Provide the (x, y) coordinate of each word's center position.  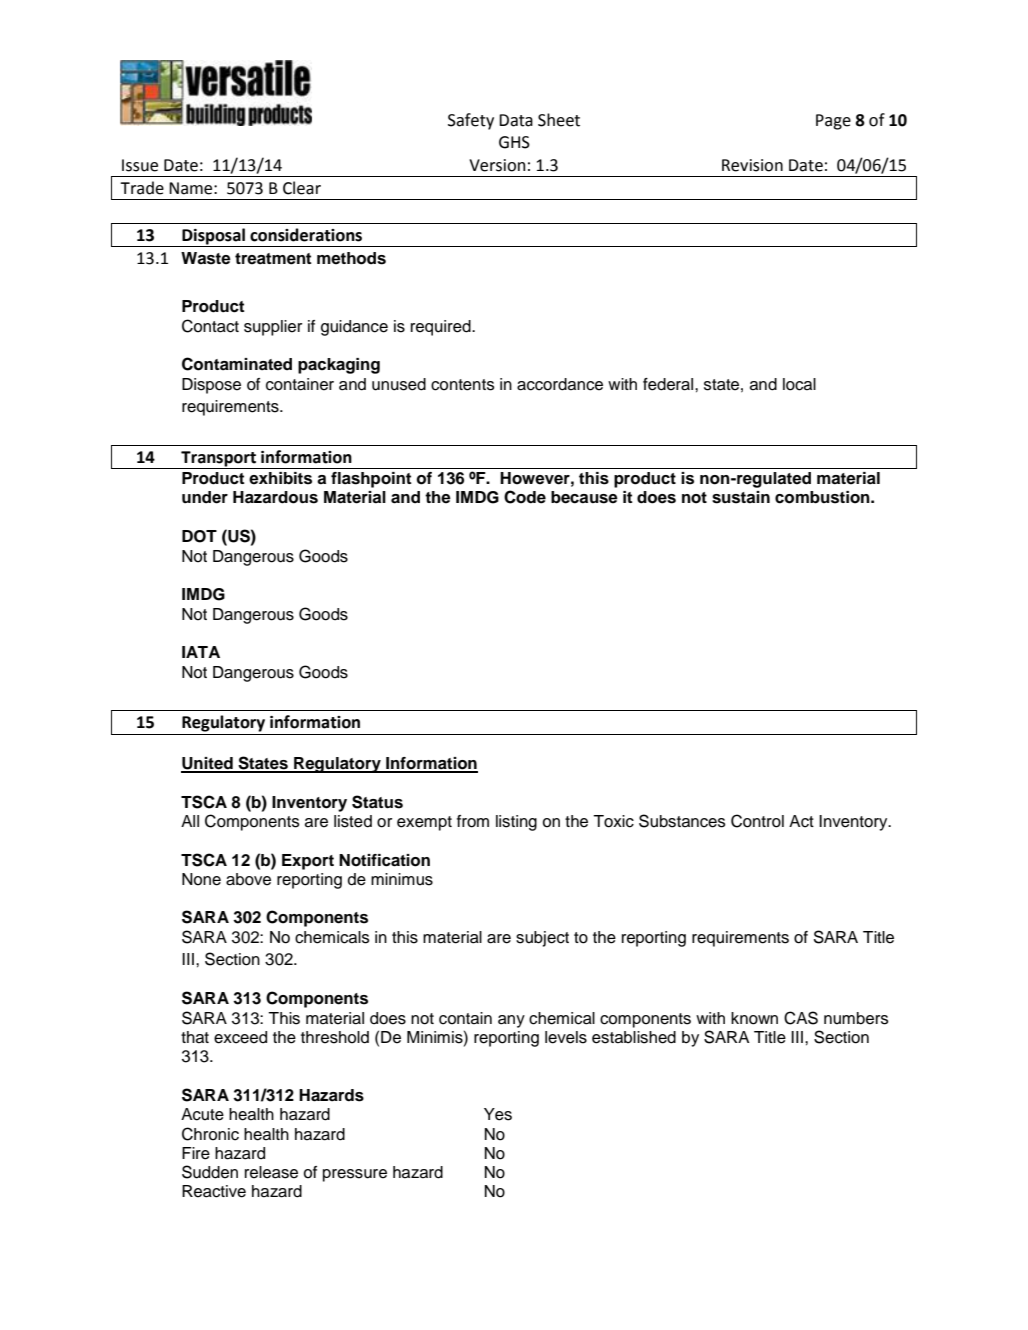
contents (463, 385)
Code (525, 497)
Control (757, 821)
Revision (752, 165)
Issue (140, 165)
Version (497, 165)
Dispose (211, 386)
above (248, 879)
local (799, 384)
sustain (741, 497)
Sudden (210, 1172)
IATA (201, 652)
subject (542, 939)
